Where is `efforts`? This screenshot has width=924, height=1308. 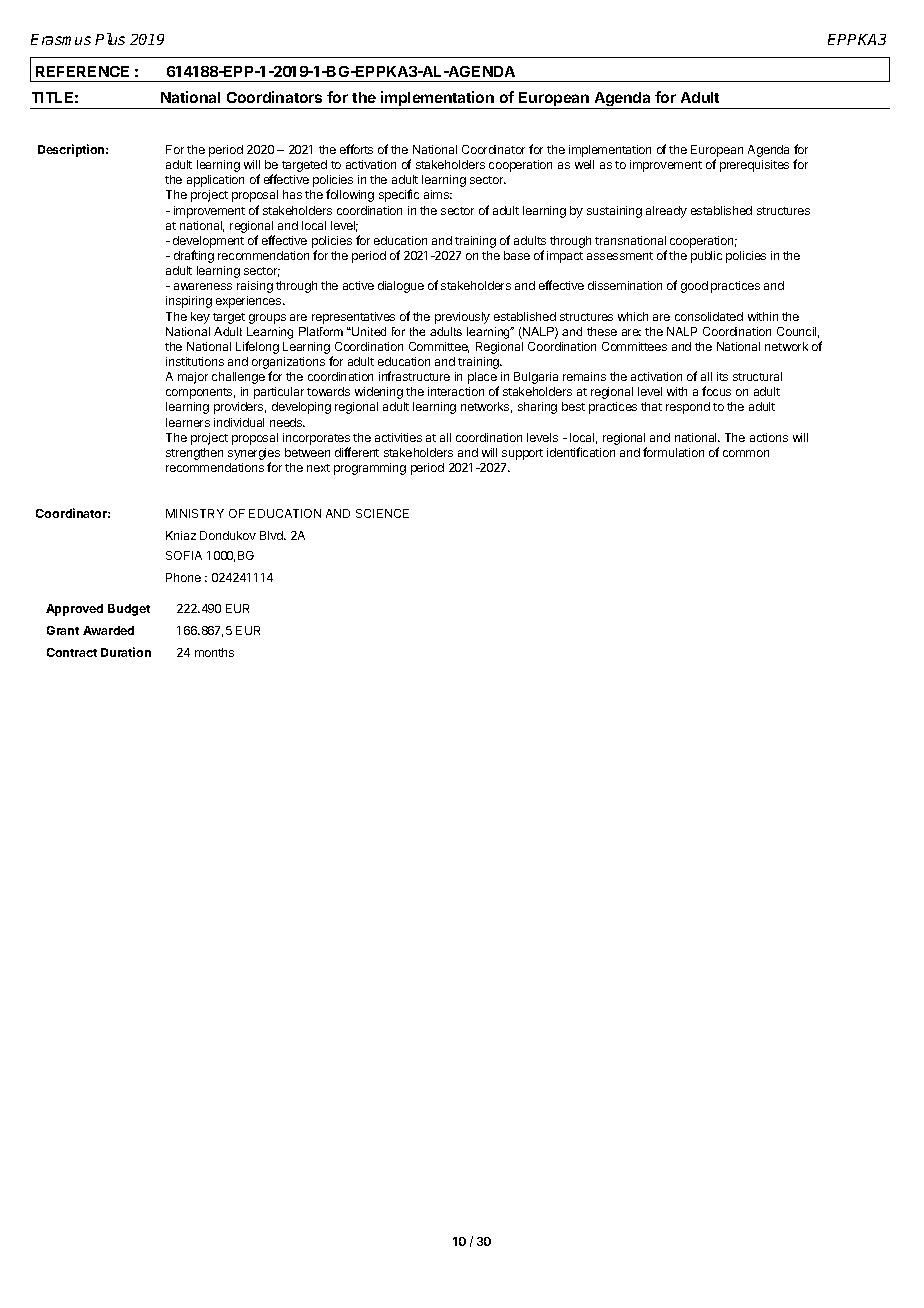
efforts is located at coordinates (356, 149).
